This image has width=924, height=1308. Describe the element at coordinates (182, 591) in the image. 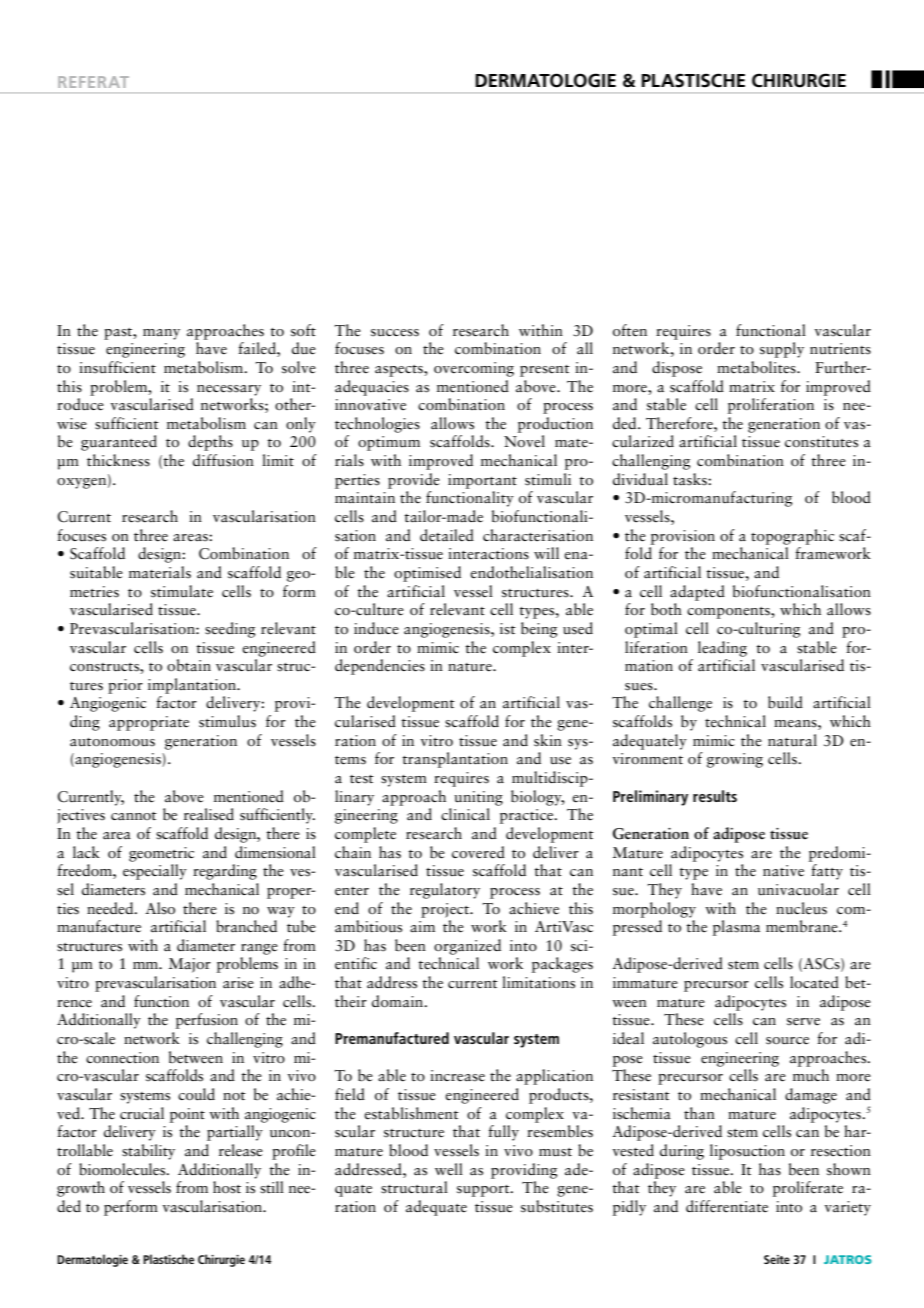

I see `stimulate` at that location.
